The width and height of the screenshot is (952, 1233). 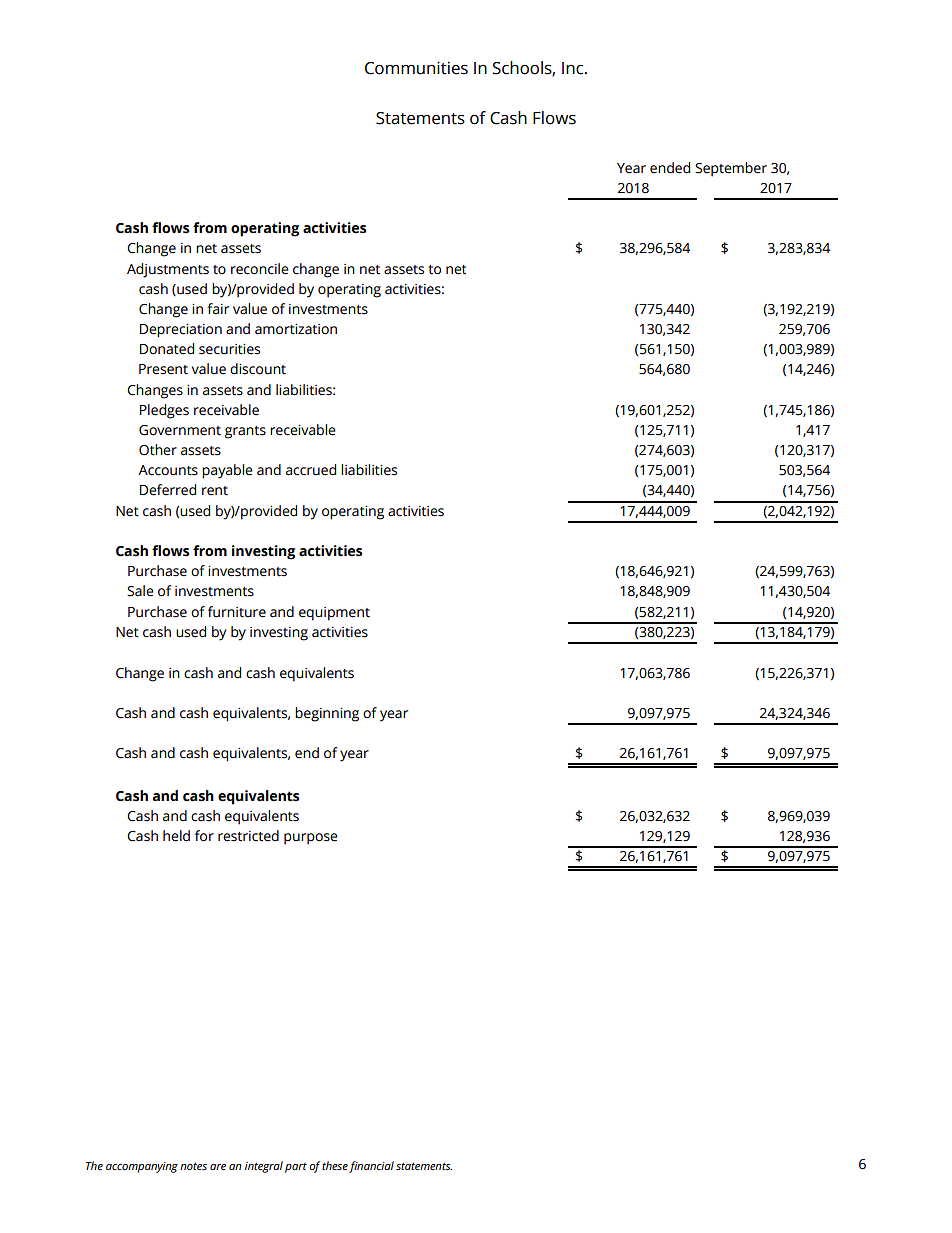 I want to click on reconcile, so click(x=260, y=269).
